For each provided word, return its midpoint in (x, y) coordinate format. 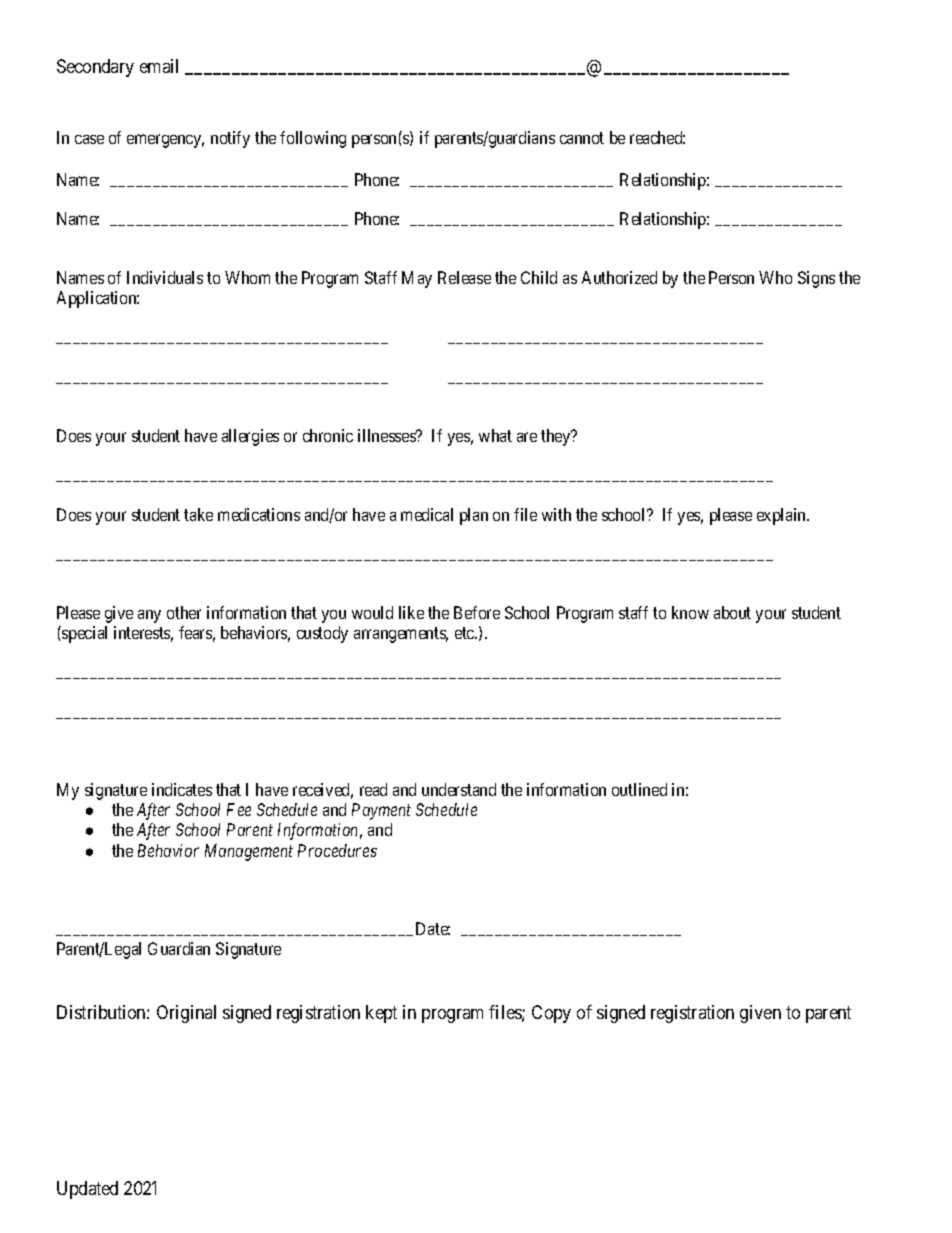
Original (186, 1014)
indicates (182, 789)
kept (381, 1014)
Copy (551, 1014)
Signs (816, 279)
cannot (582, 138)
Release (464, 277)
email (159, 66)
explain (783, 516)
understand (459, 789)
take (198, 514)
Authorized (619, 277)
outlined (639, 789)
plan (474, 516)
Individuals (165, 277)
